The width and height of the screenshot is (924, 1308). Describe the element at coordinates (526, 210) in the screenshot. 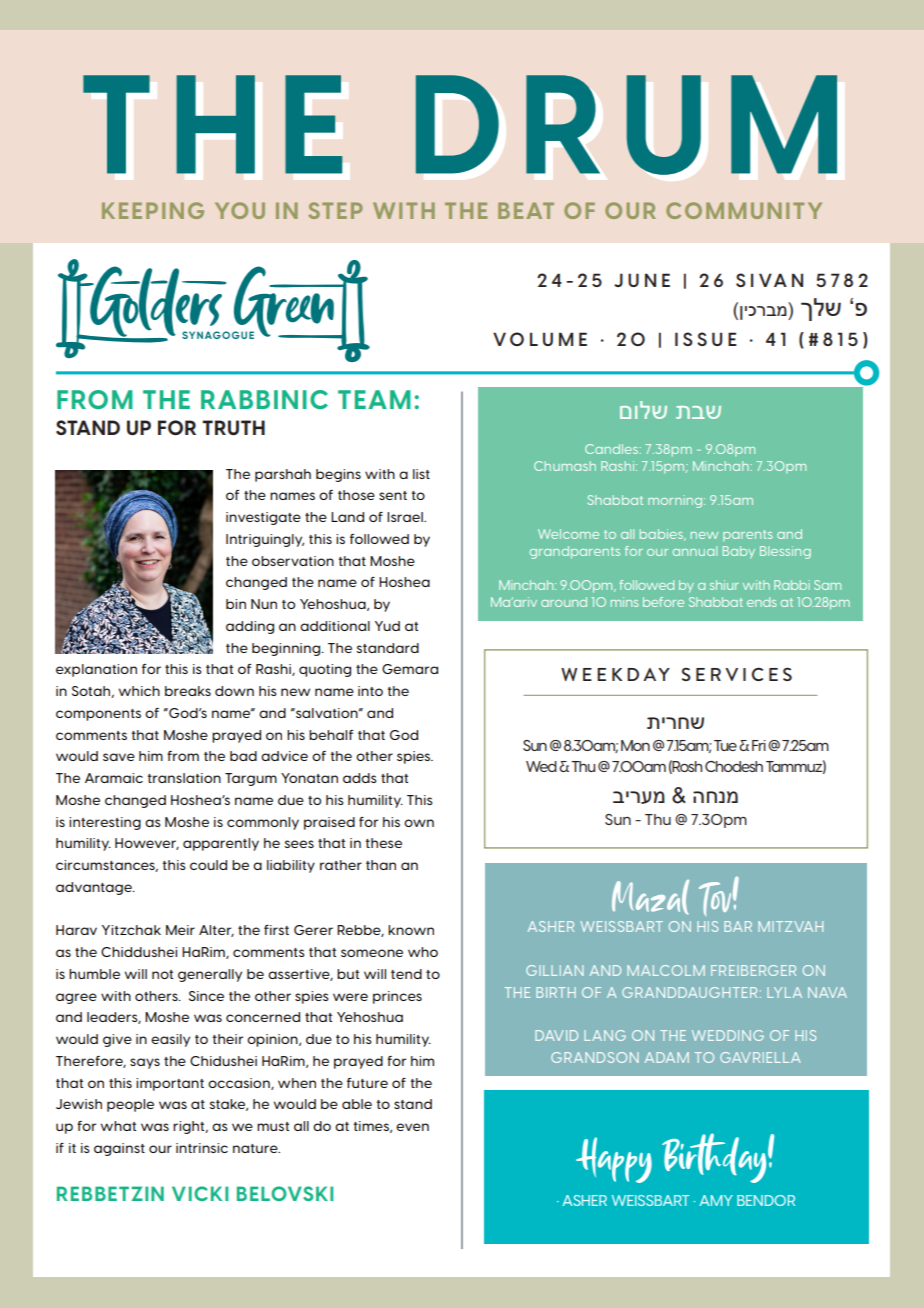

I see `BEAT` at that location.
